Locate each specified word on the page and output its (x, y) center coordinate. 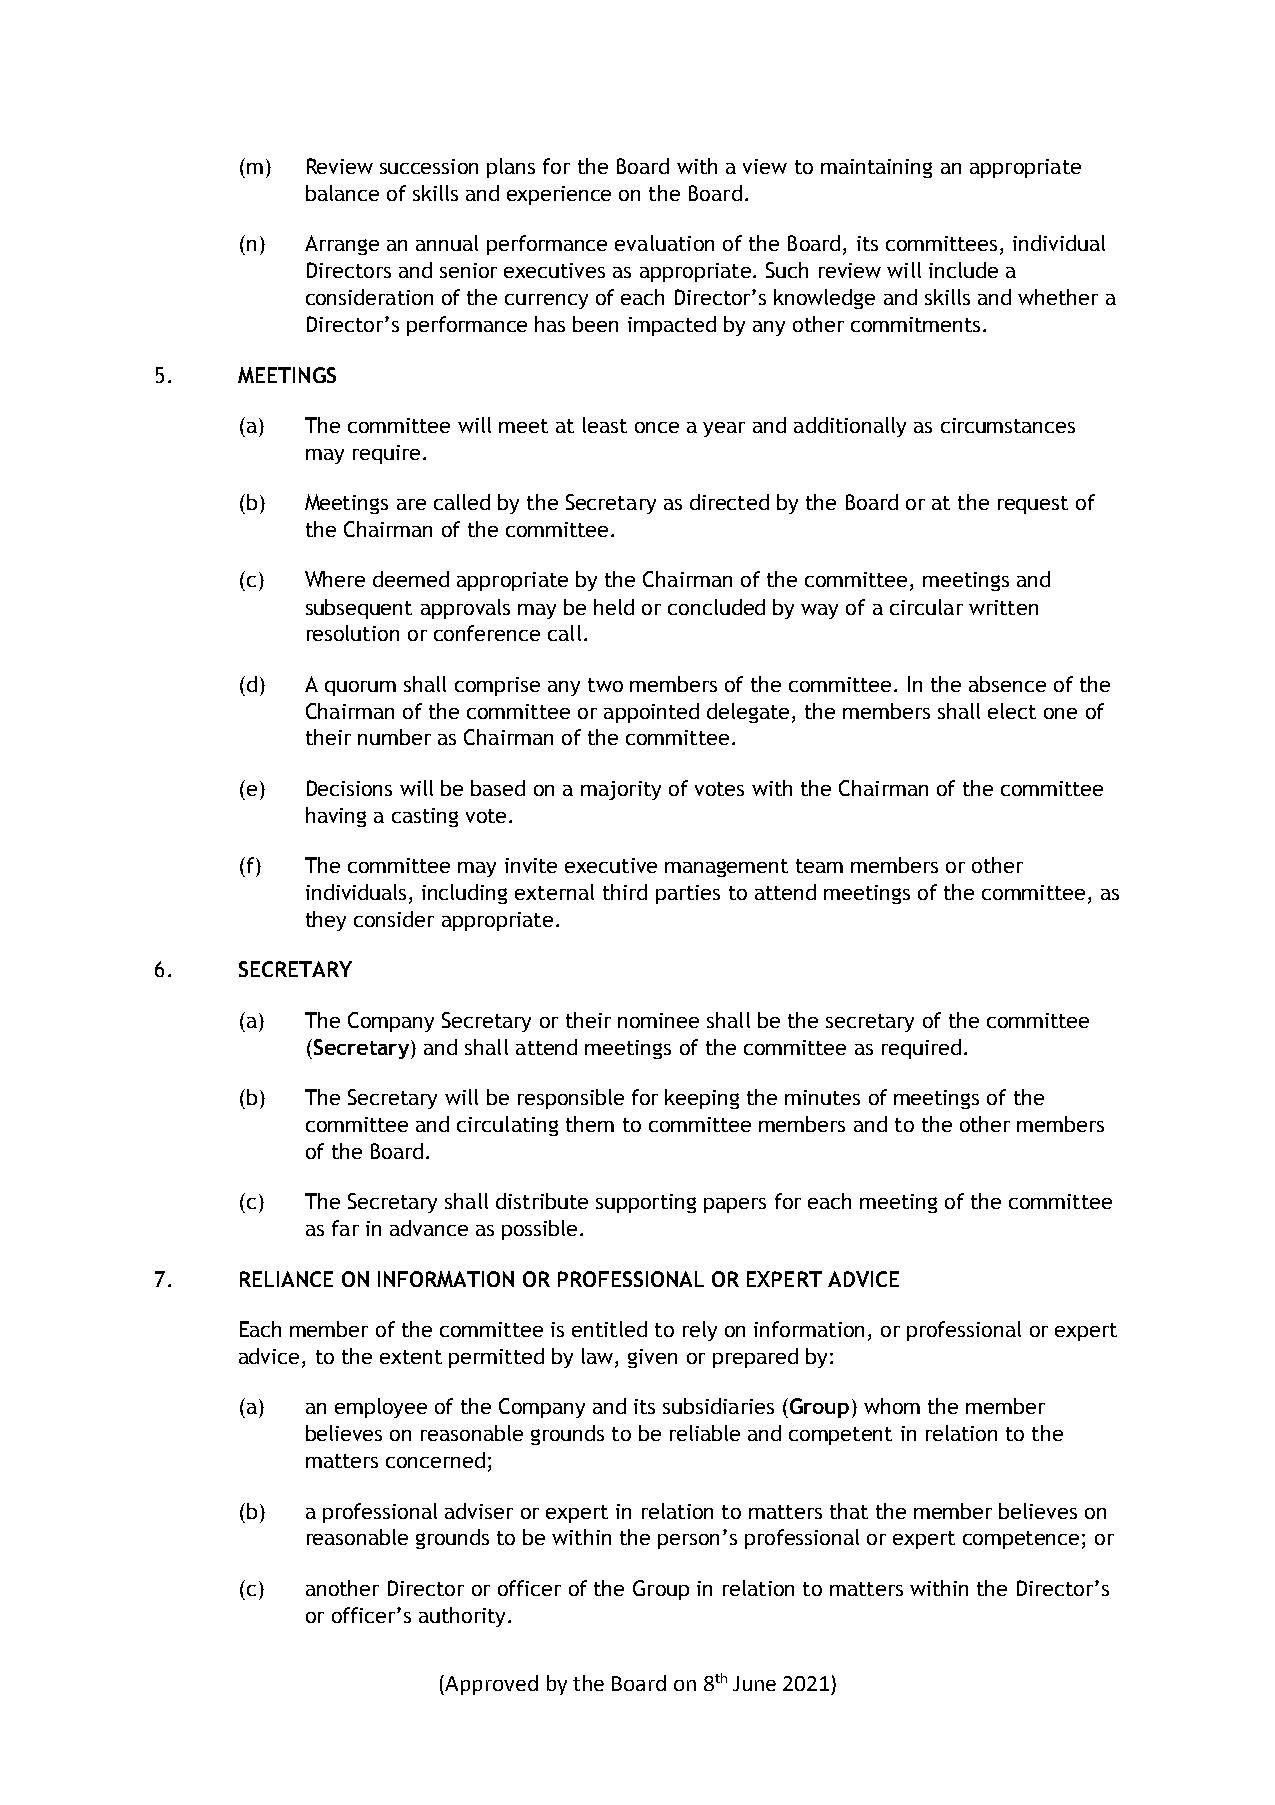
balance (342, 193)
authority (464, 1617)
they (326, 921)
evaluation (664, 243)
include (963, 270)
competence (1021, 1540)
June (754, 1683)
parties (688, 894)
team (819, 866)
